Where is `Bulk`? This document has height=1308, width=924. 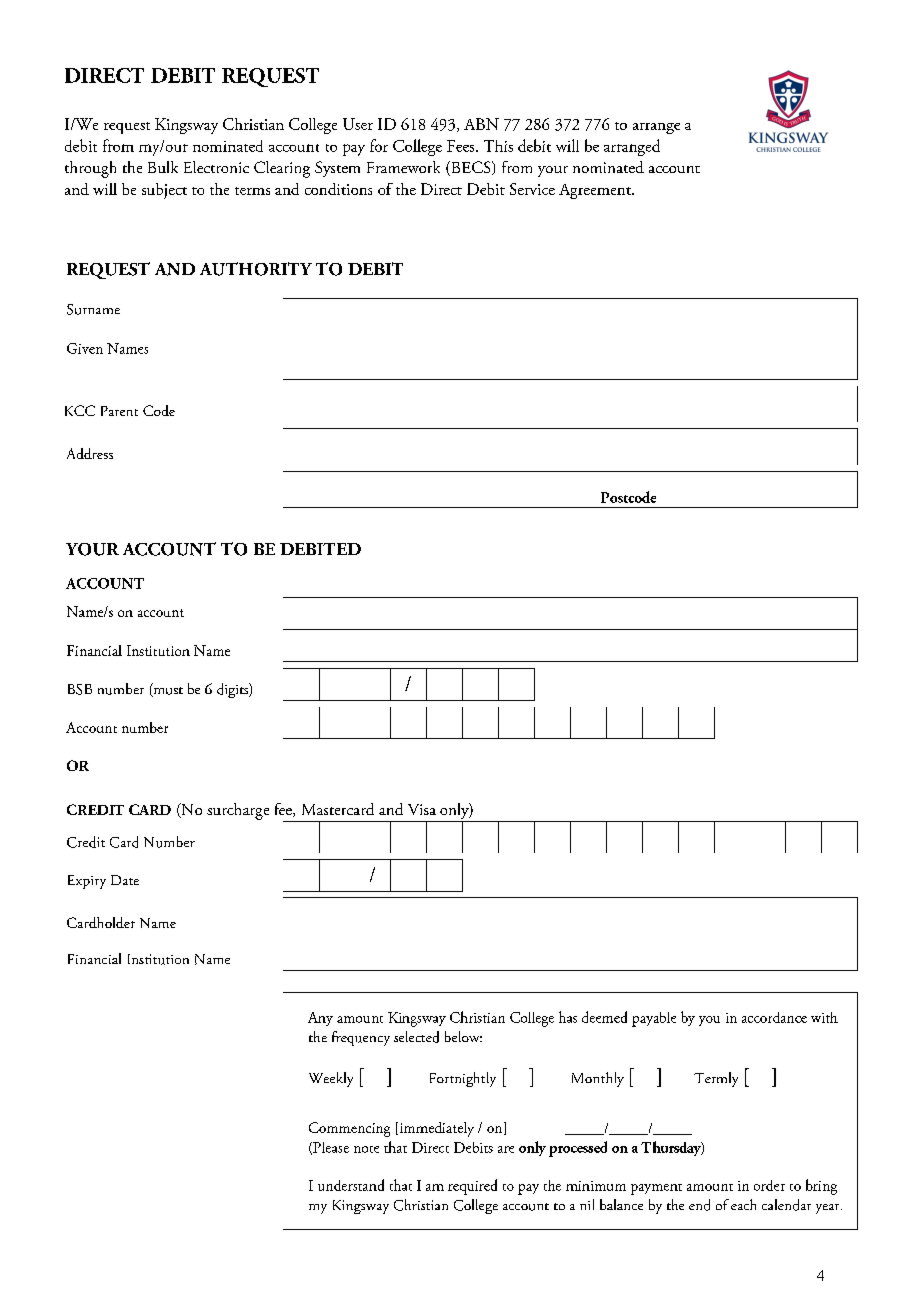 Bulk is located at coordinates (163, 167).
